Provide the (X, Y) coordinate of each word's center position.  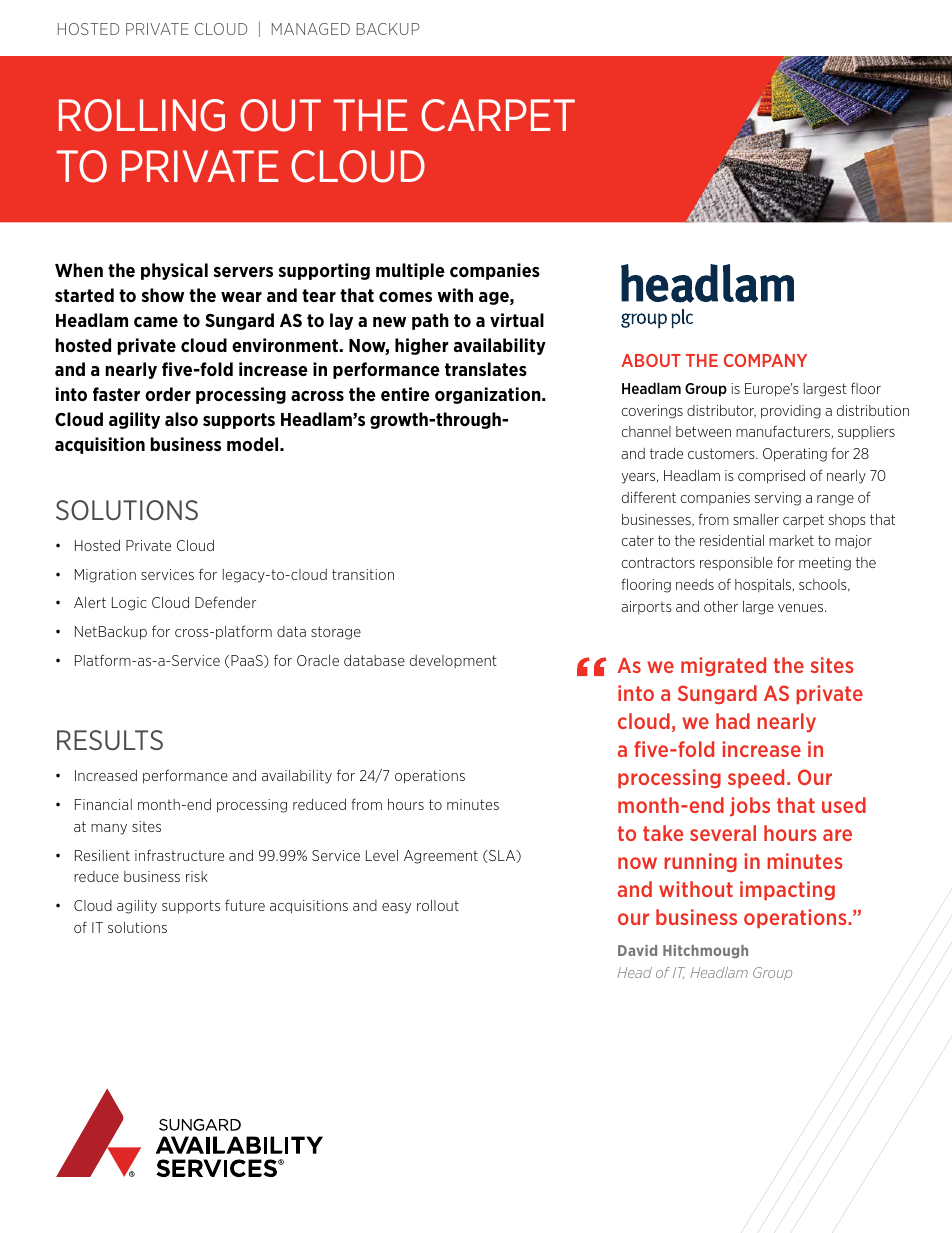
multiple (410, 271)
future (245, 905)
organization (489, 395)
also (181, 419)
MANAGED (311, 29)
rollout (438, 905)
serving (778, 499)
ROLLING (142, 115)
